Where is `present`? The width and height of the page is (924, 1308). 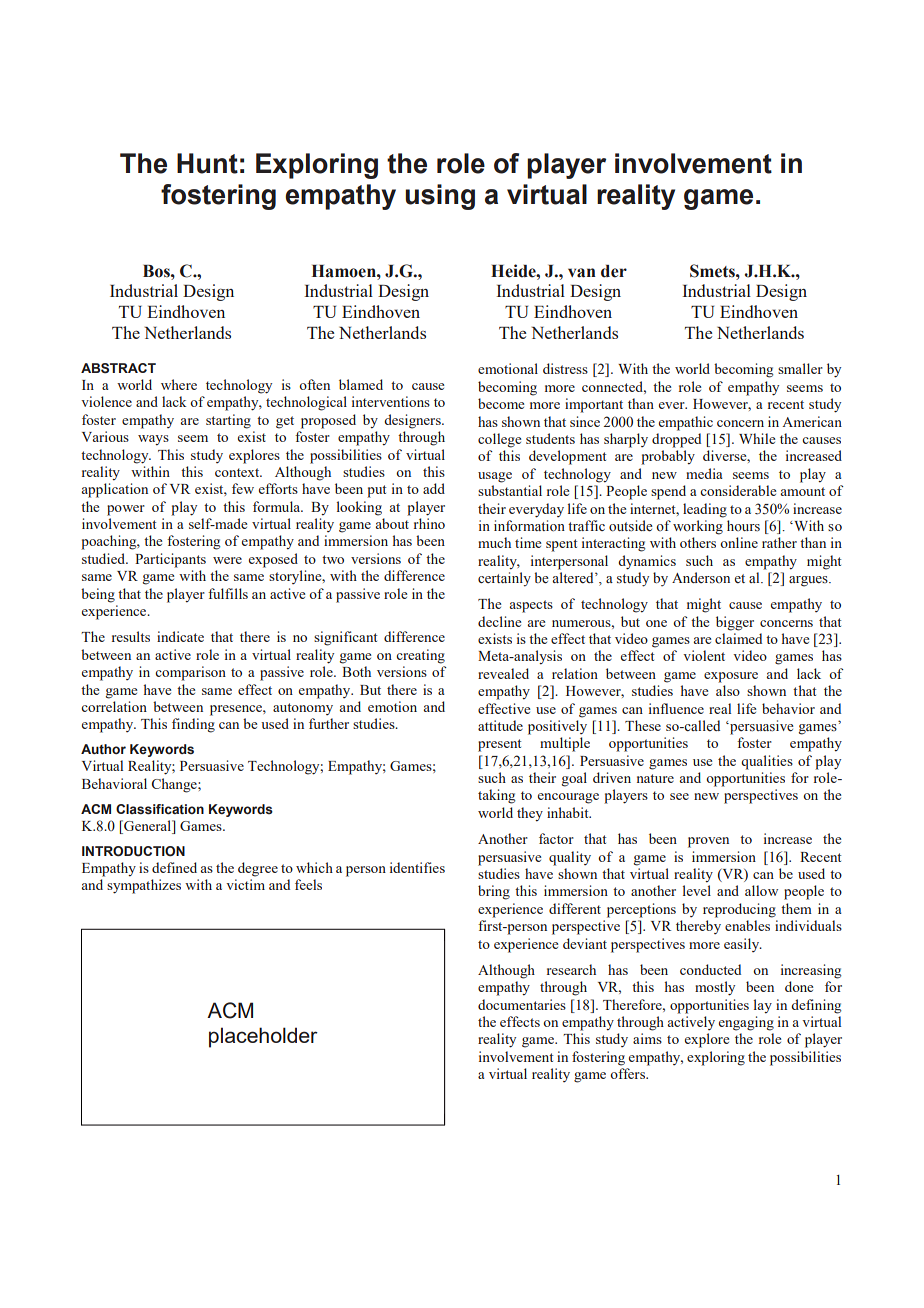
present is located at coordinates (499, 745).
